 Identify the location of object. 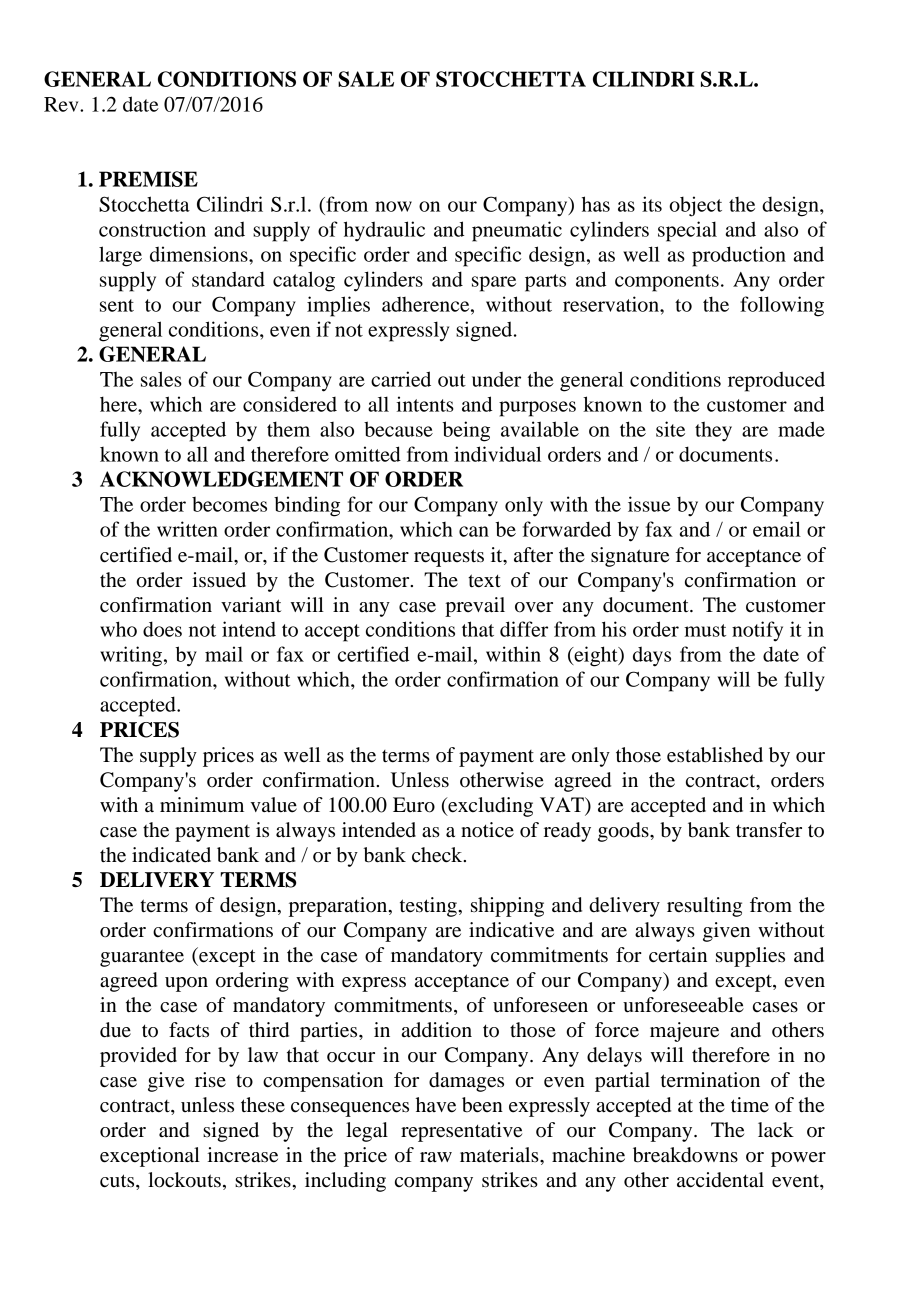
(695, 206).
